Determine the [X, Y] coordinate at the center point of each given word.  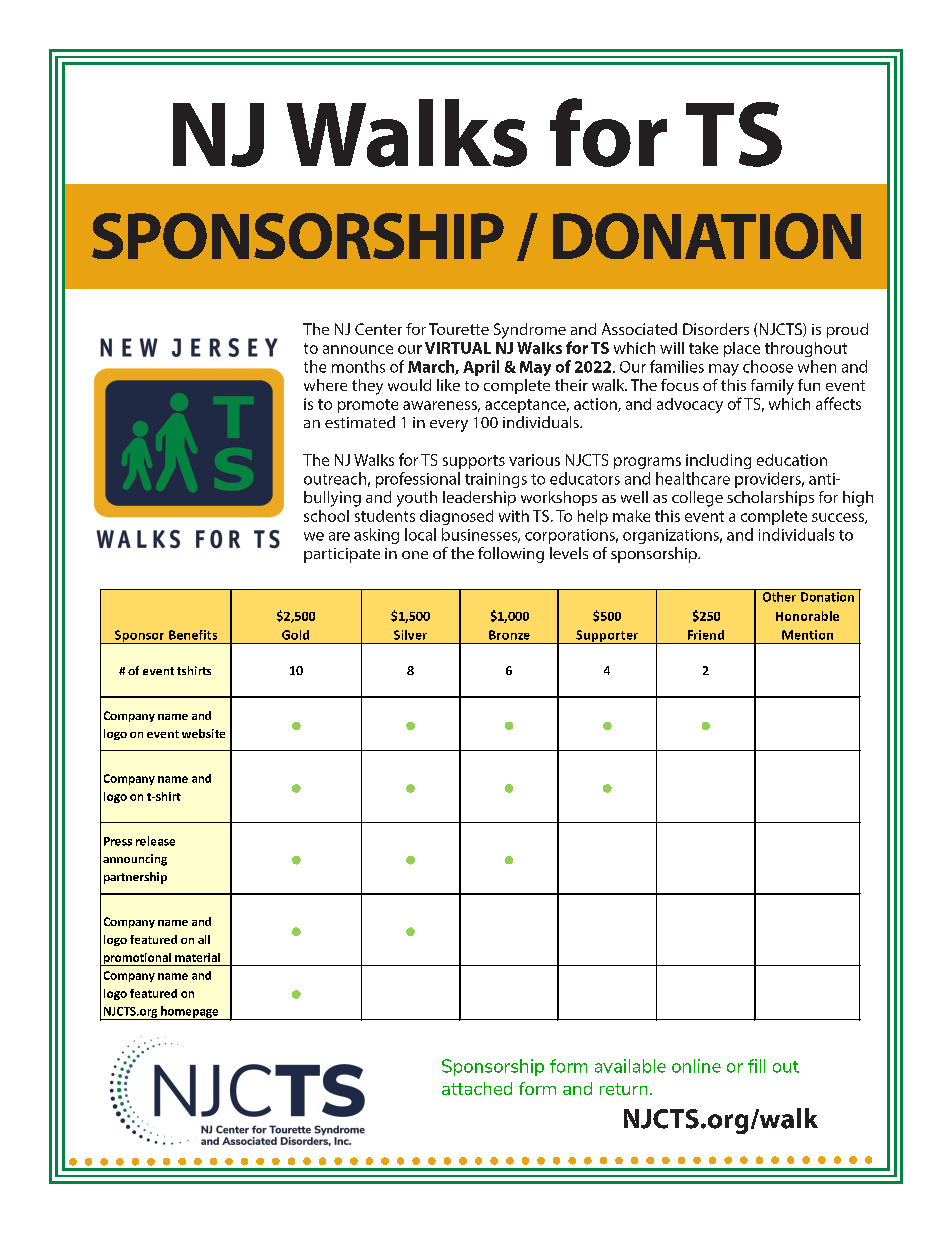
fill [756, 1066]
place [742, 349]
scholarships [770, 498]
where [325, 385]
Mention [807, 635]
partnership [135, 878]
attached [477, 1088]
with [514, 516]
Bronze [509, 635]
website [203, 733]
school [326, 516]
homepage [190, 1013]
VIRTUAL [458, 348]
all [204, 939]
